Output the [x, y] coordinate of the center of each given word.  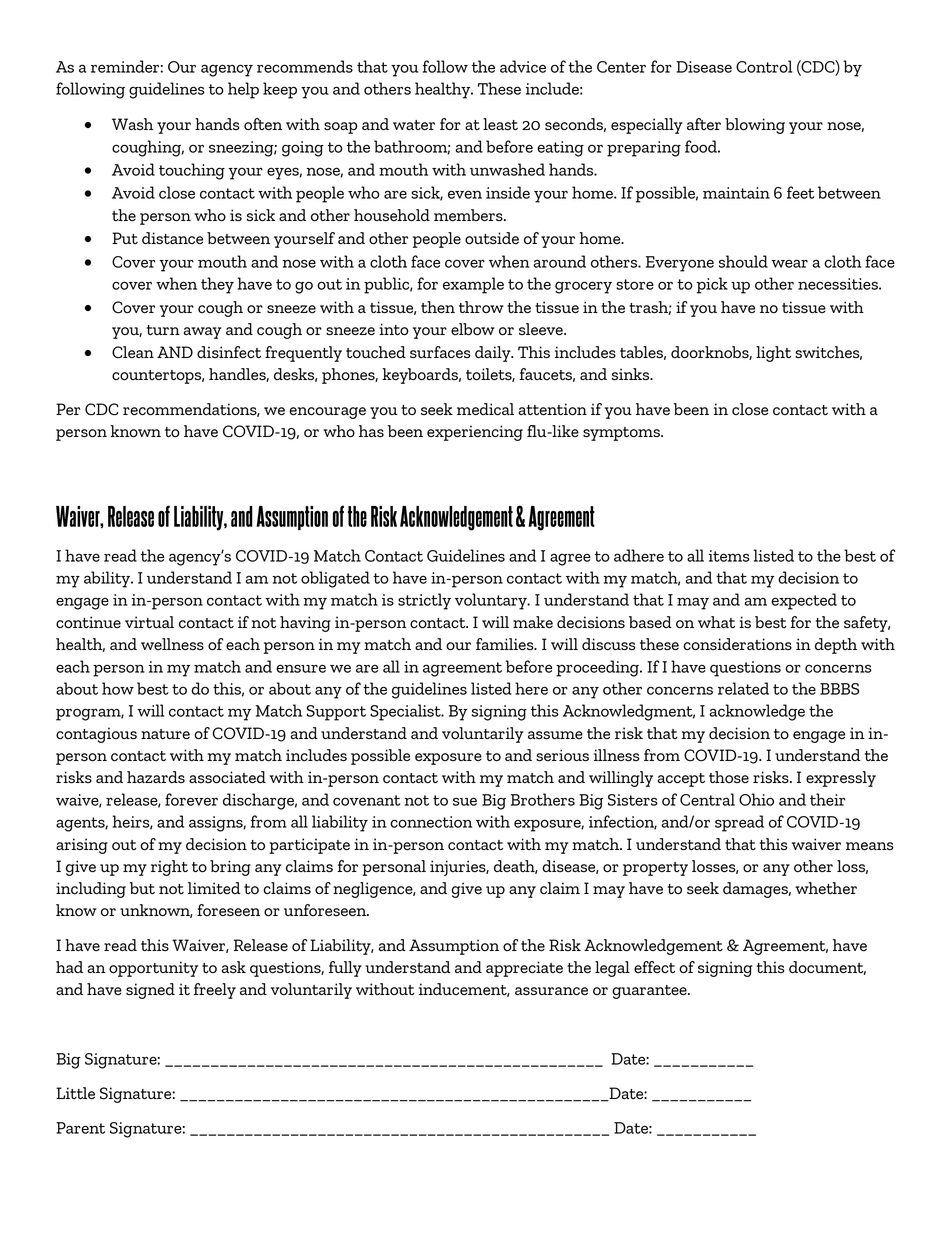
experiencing [475, 433]
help [243, 90]
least [500, 124]
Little [75, 1093]
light [773, 354]
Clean [133, 352]
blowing [755, 126]
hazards [156, 777]
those [729, 777]
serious [562, 755]
